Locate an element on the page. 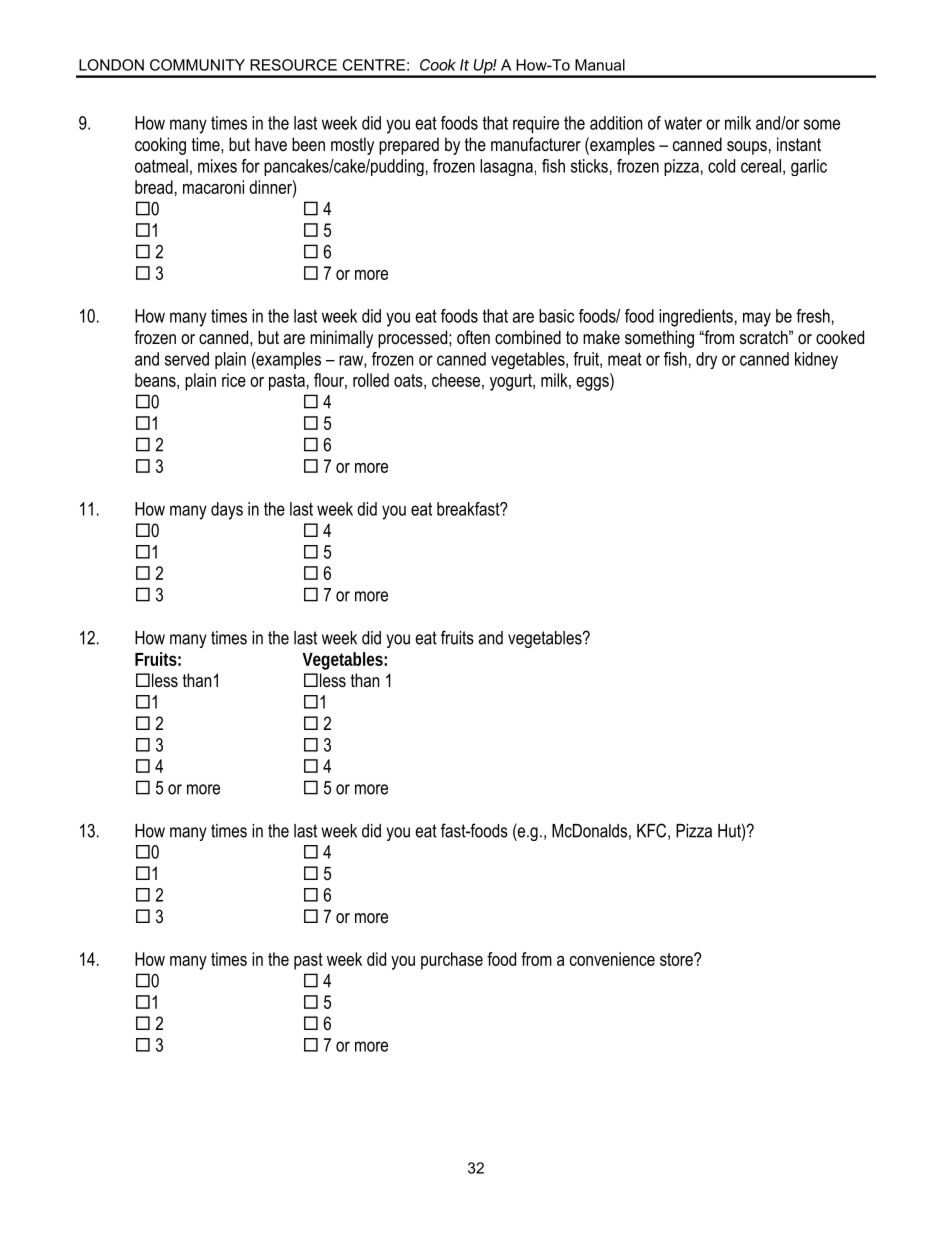 This image has width=952, height=1233. require is located at coordinates (536, 125).
